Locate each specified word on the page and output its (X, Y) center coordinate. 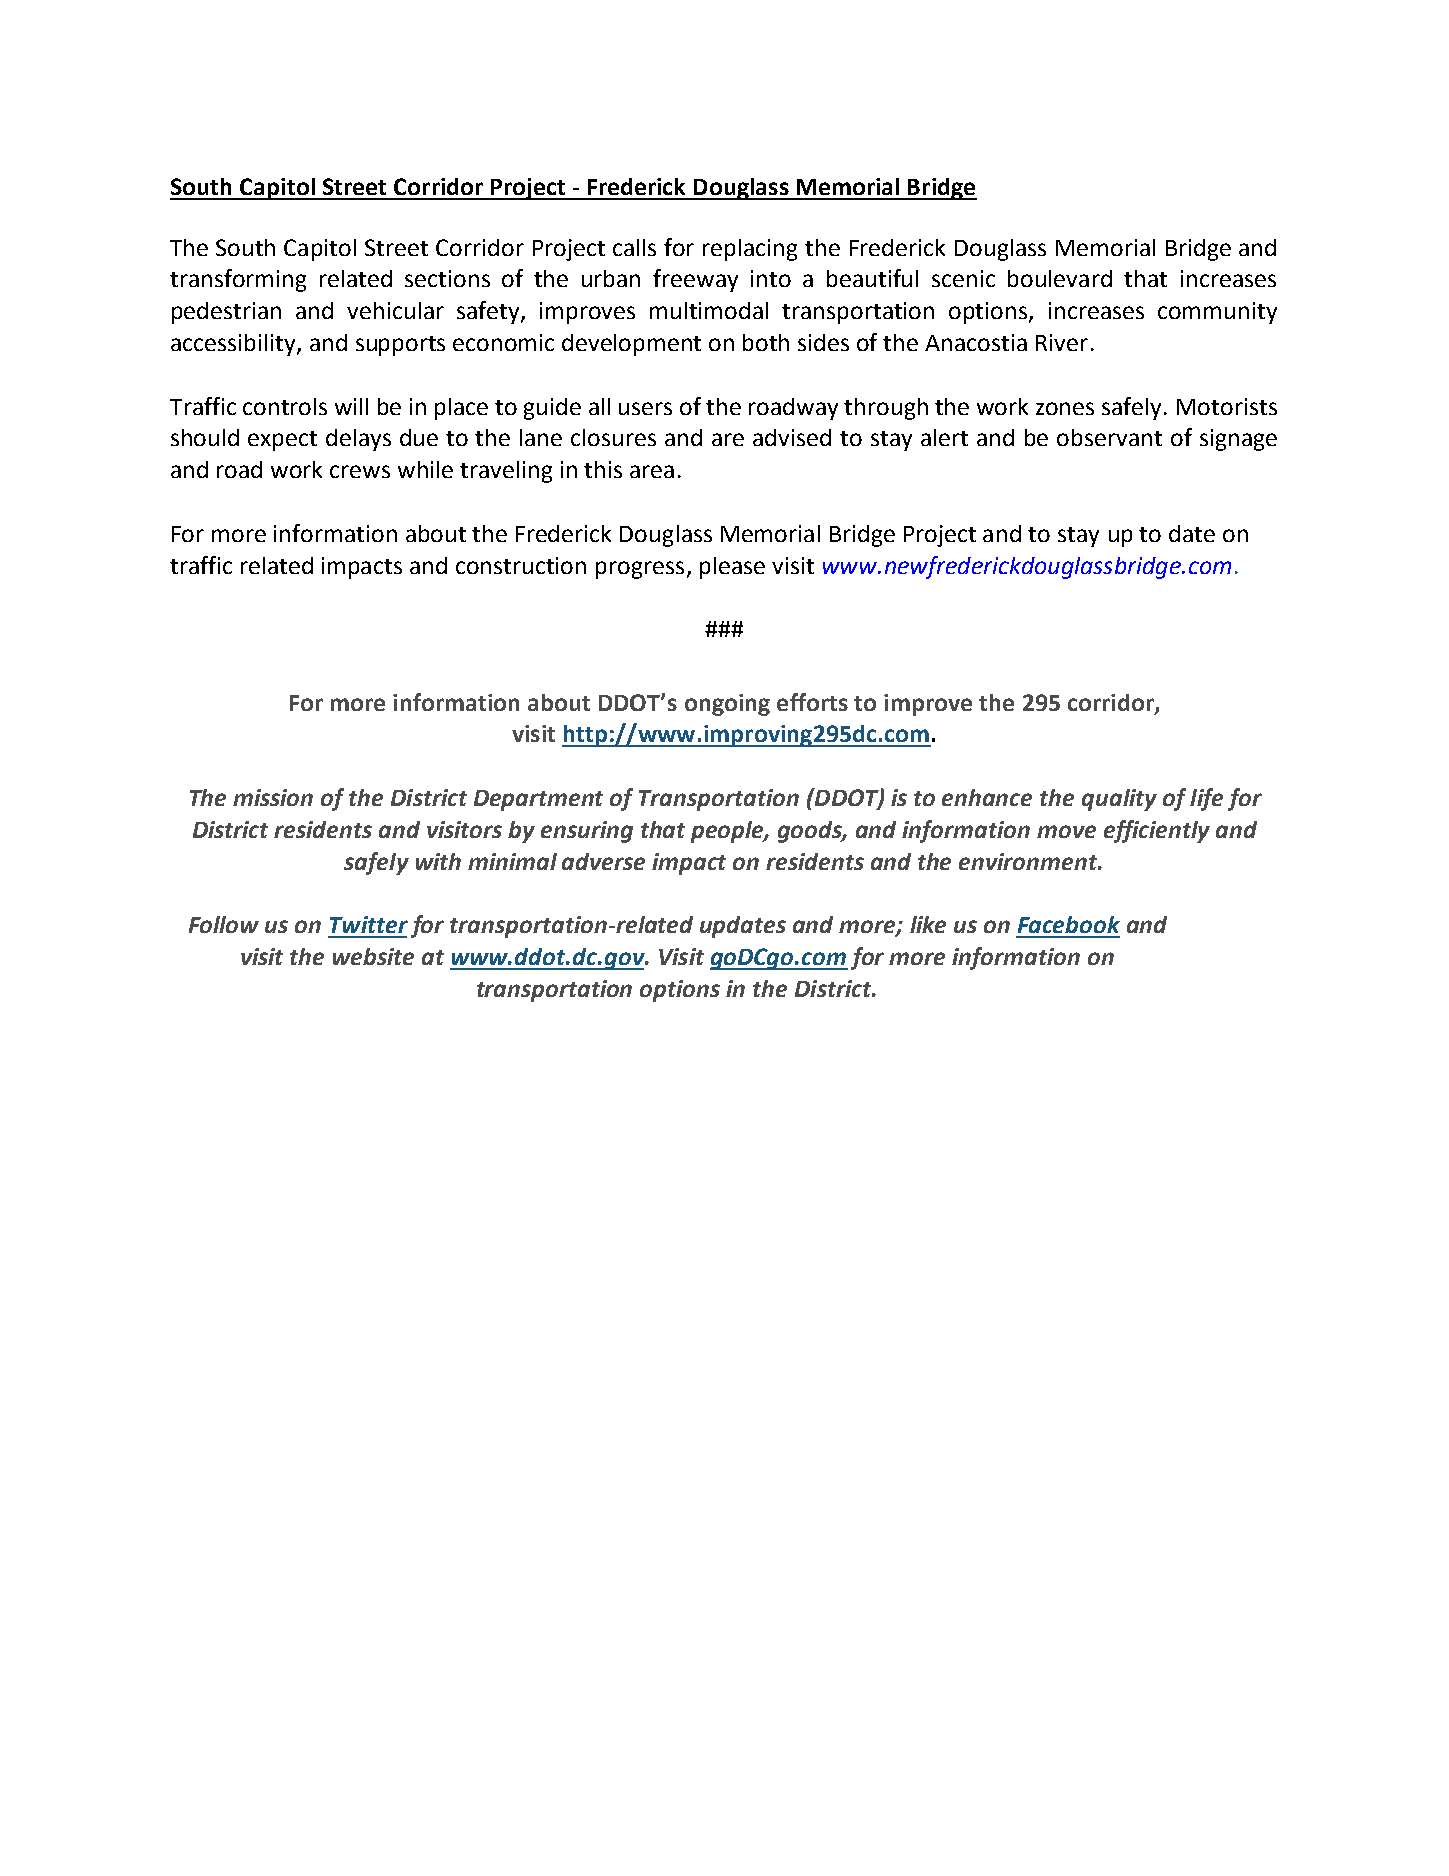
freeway (695, 280)
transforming (238, 280)
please (732, 568)
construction (521, 565)
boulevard (1060, 278)
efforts (812, 702)
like (928, 924)
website (373, 956)
